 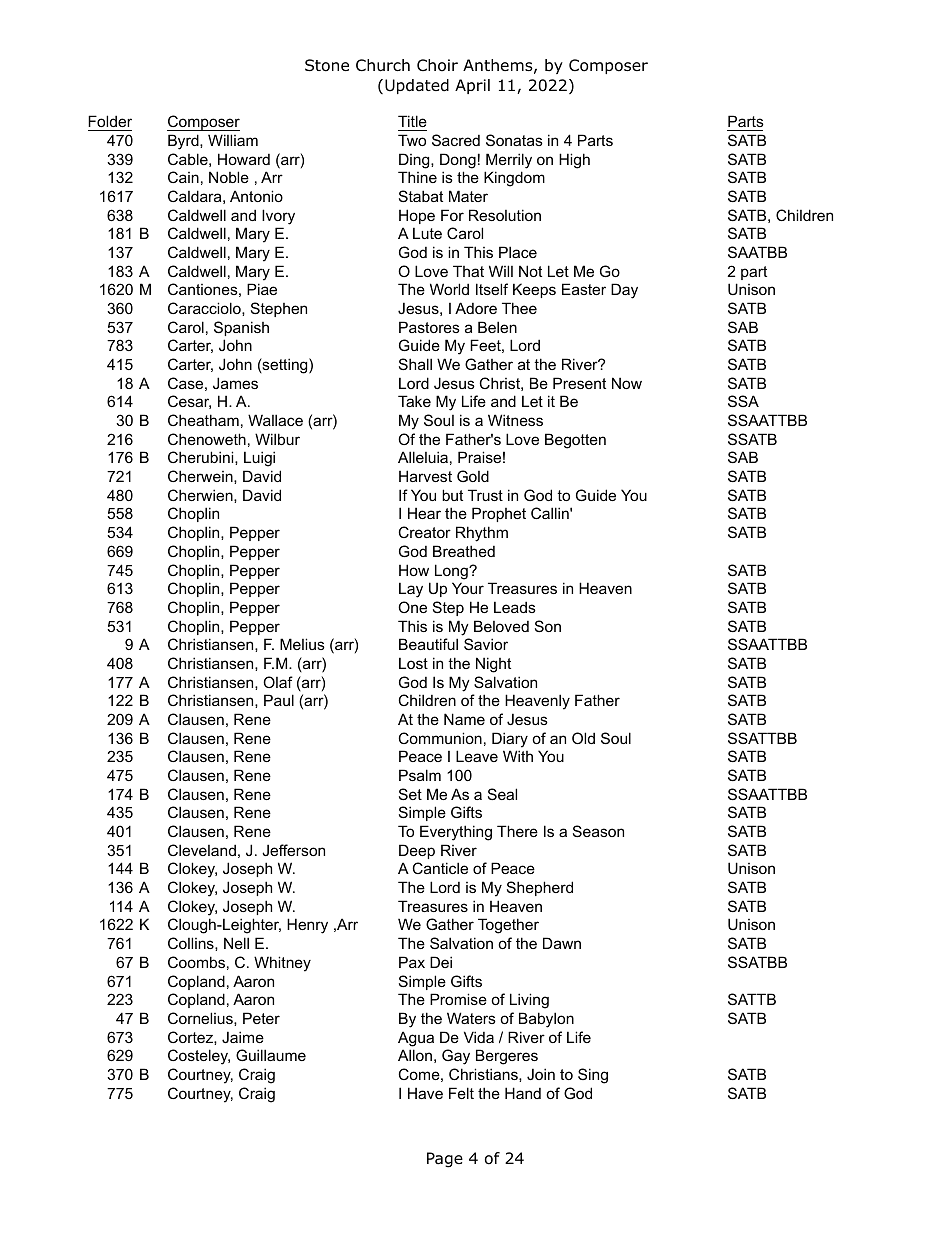 I want to click on Olaf, so click(x=278, y=682).
